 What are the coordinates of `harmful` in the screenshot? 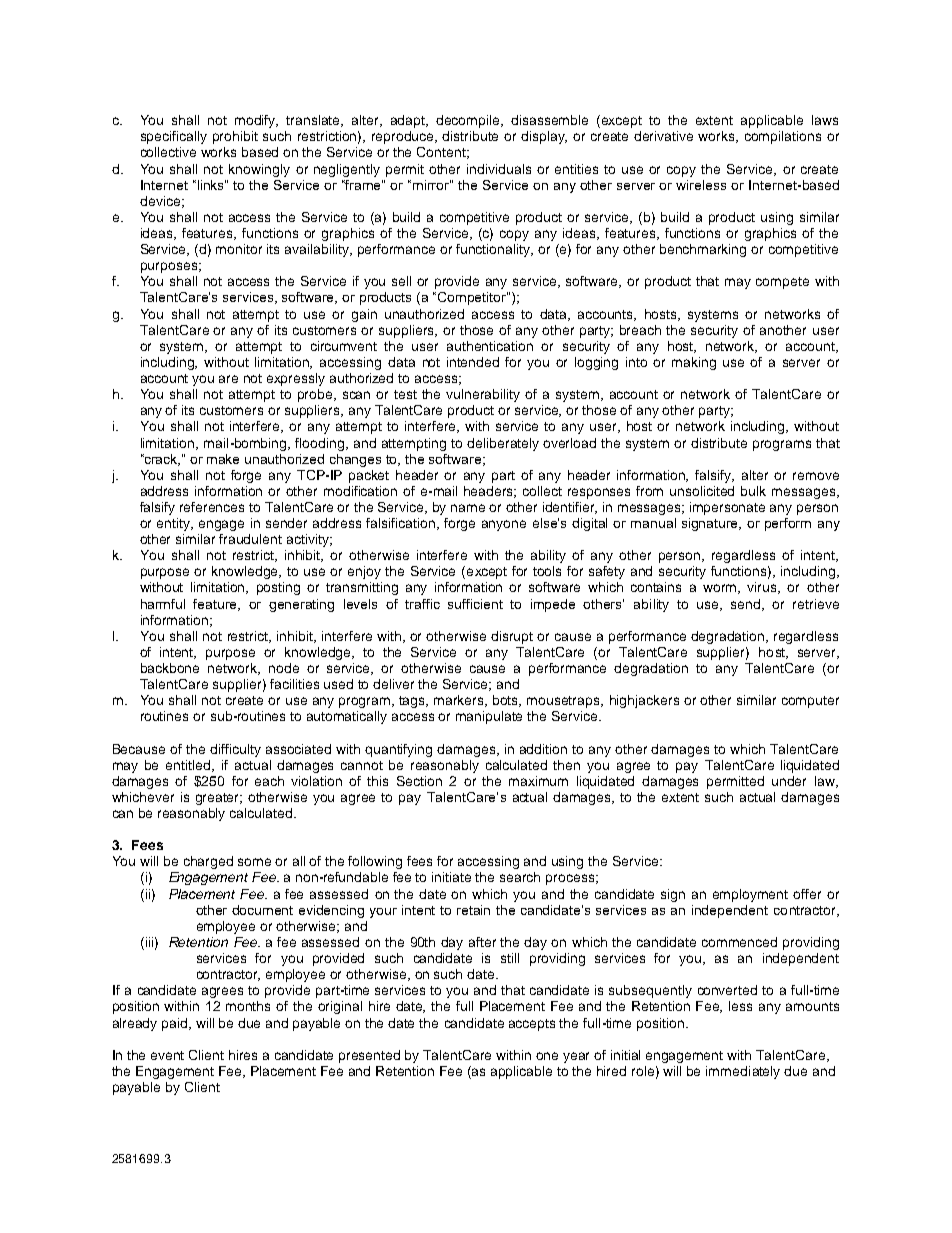 It's located at (163, 604).
